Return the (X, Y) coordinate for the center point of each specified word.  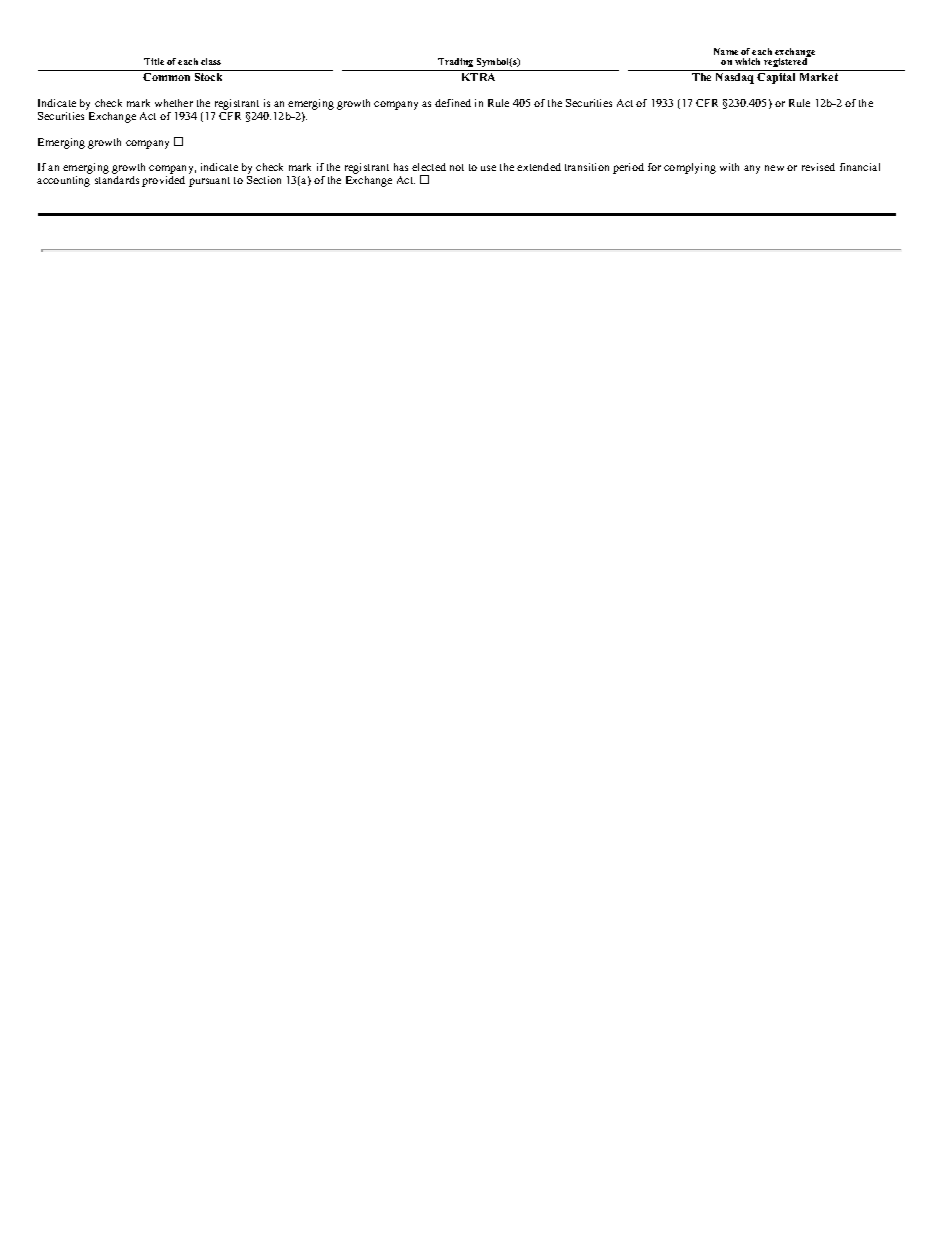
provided (163, 180)
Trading (456, 64)
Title (154, 61)
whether (174, 103)
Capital (776, 78)
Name (726, 51)
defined (453, 103)
